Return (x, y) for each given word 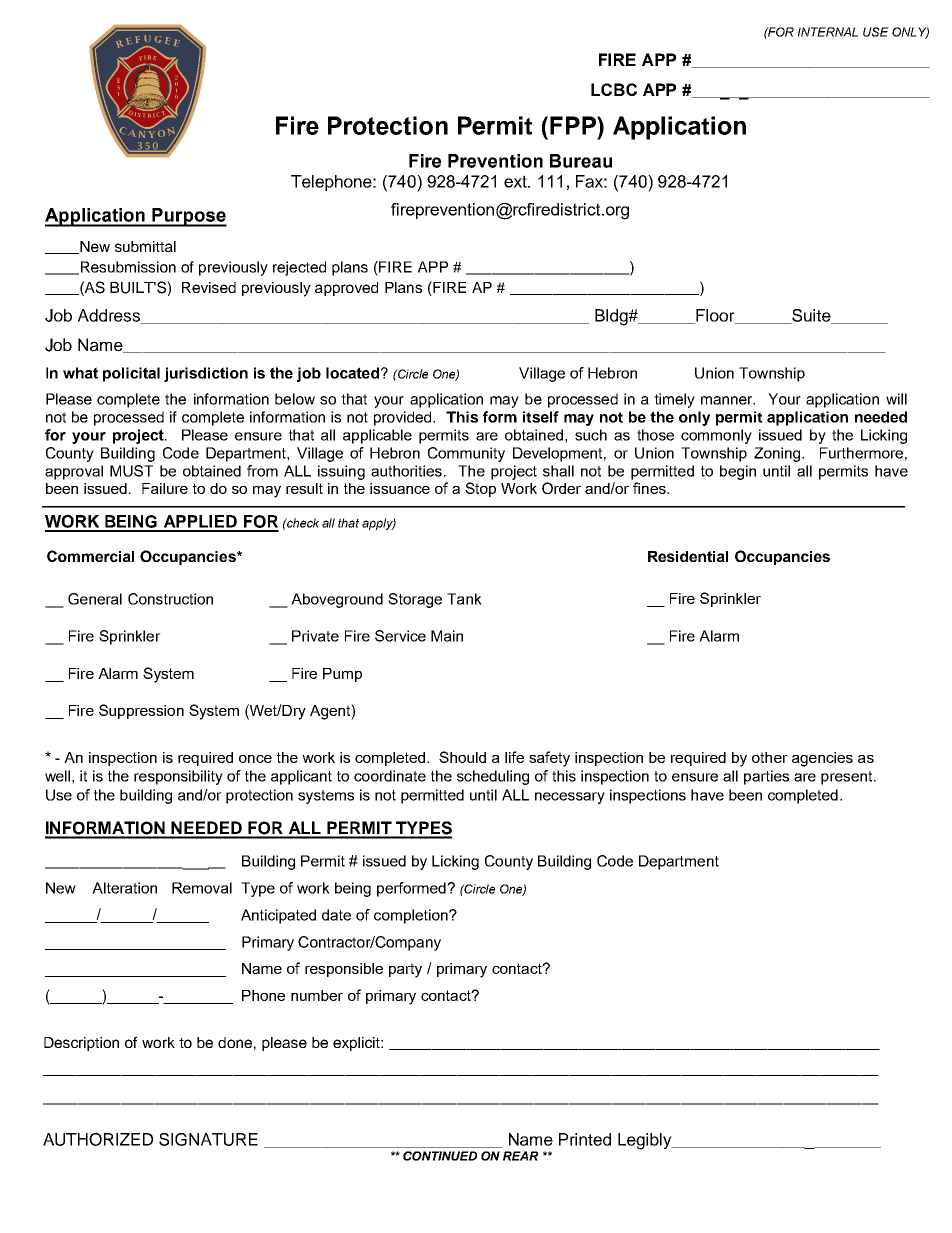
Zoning (778, 454)
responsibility (178, 777)
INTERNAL (828, 32)
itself (541, 417)
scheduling (493, 777)
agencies (822, 759)
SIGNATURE (208, 1139)
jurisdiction (206, 374)
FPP (574, 125)
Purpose (189, 217)
